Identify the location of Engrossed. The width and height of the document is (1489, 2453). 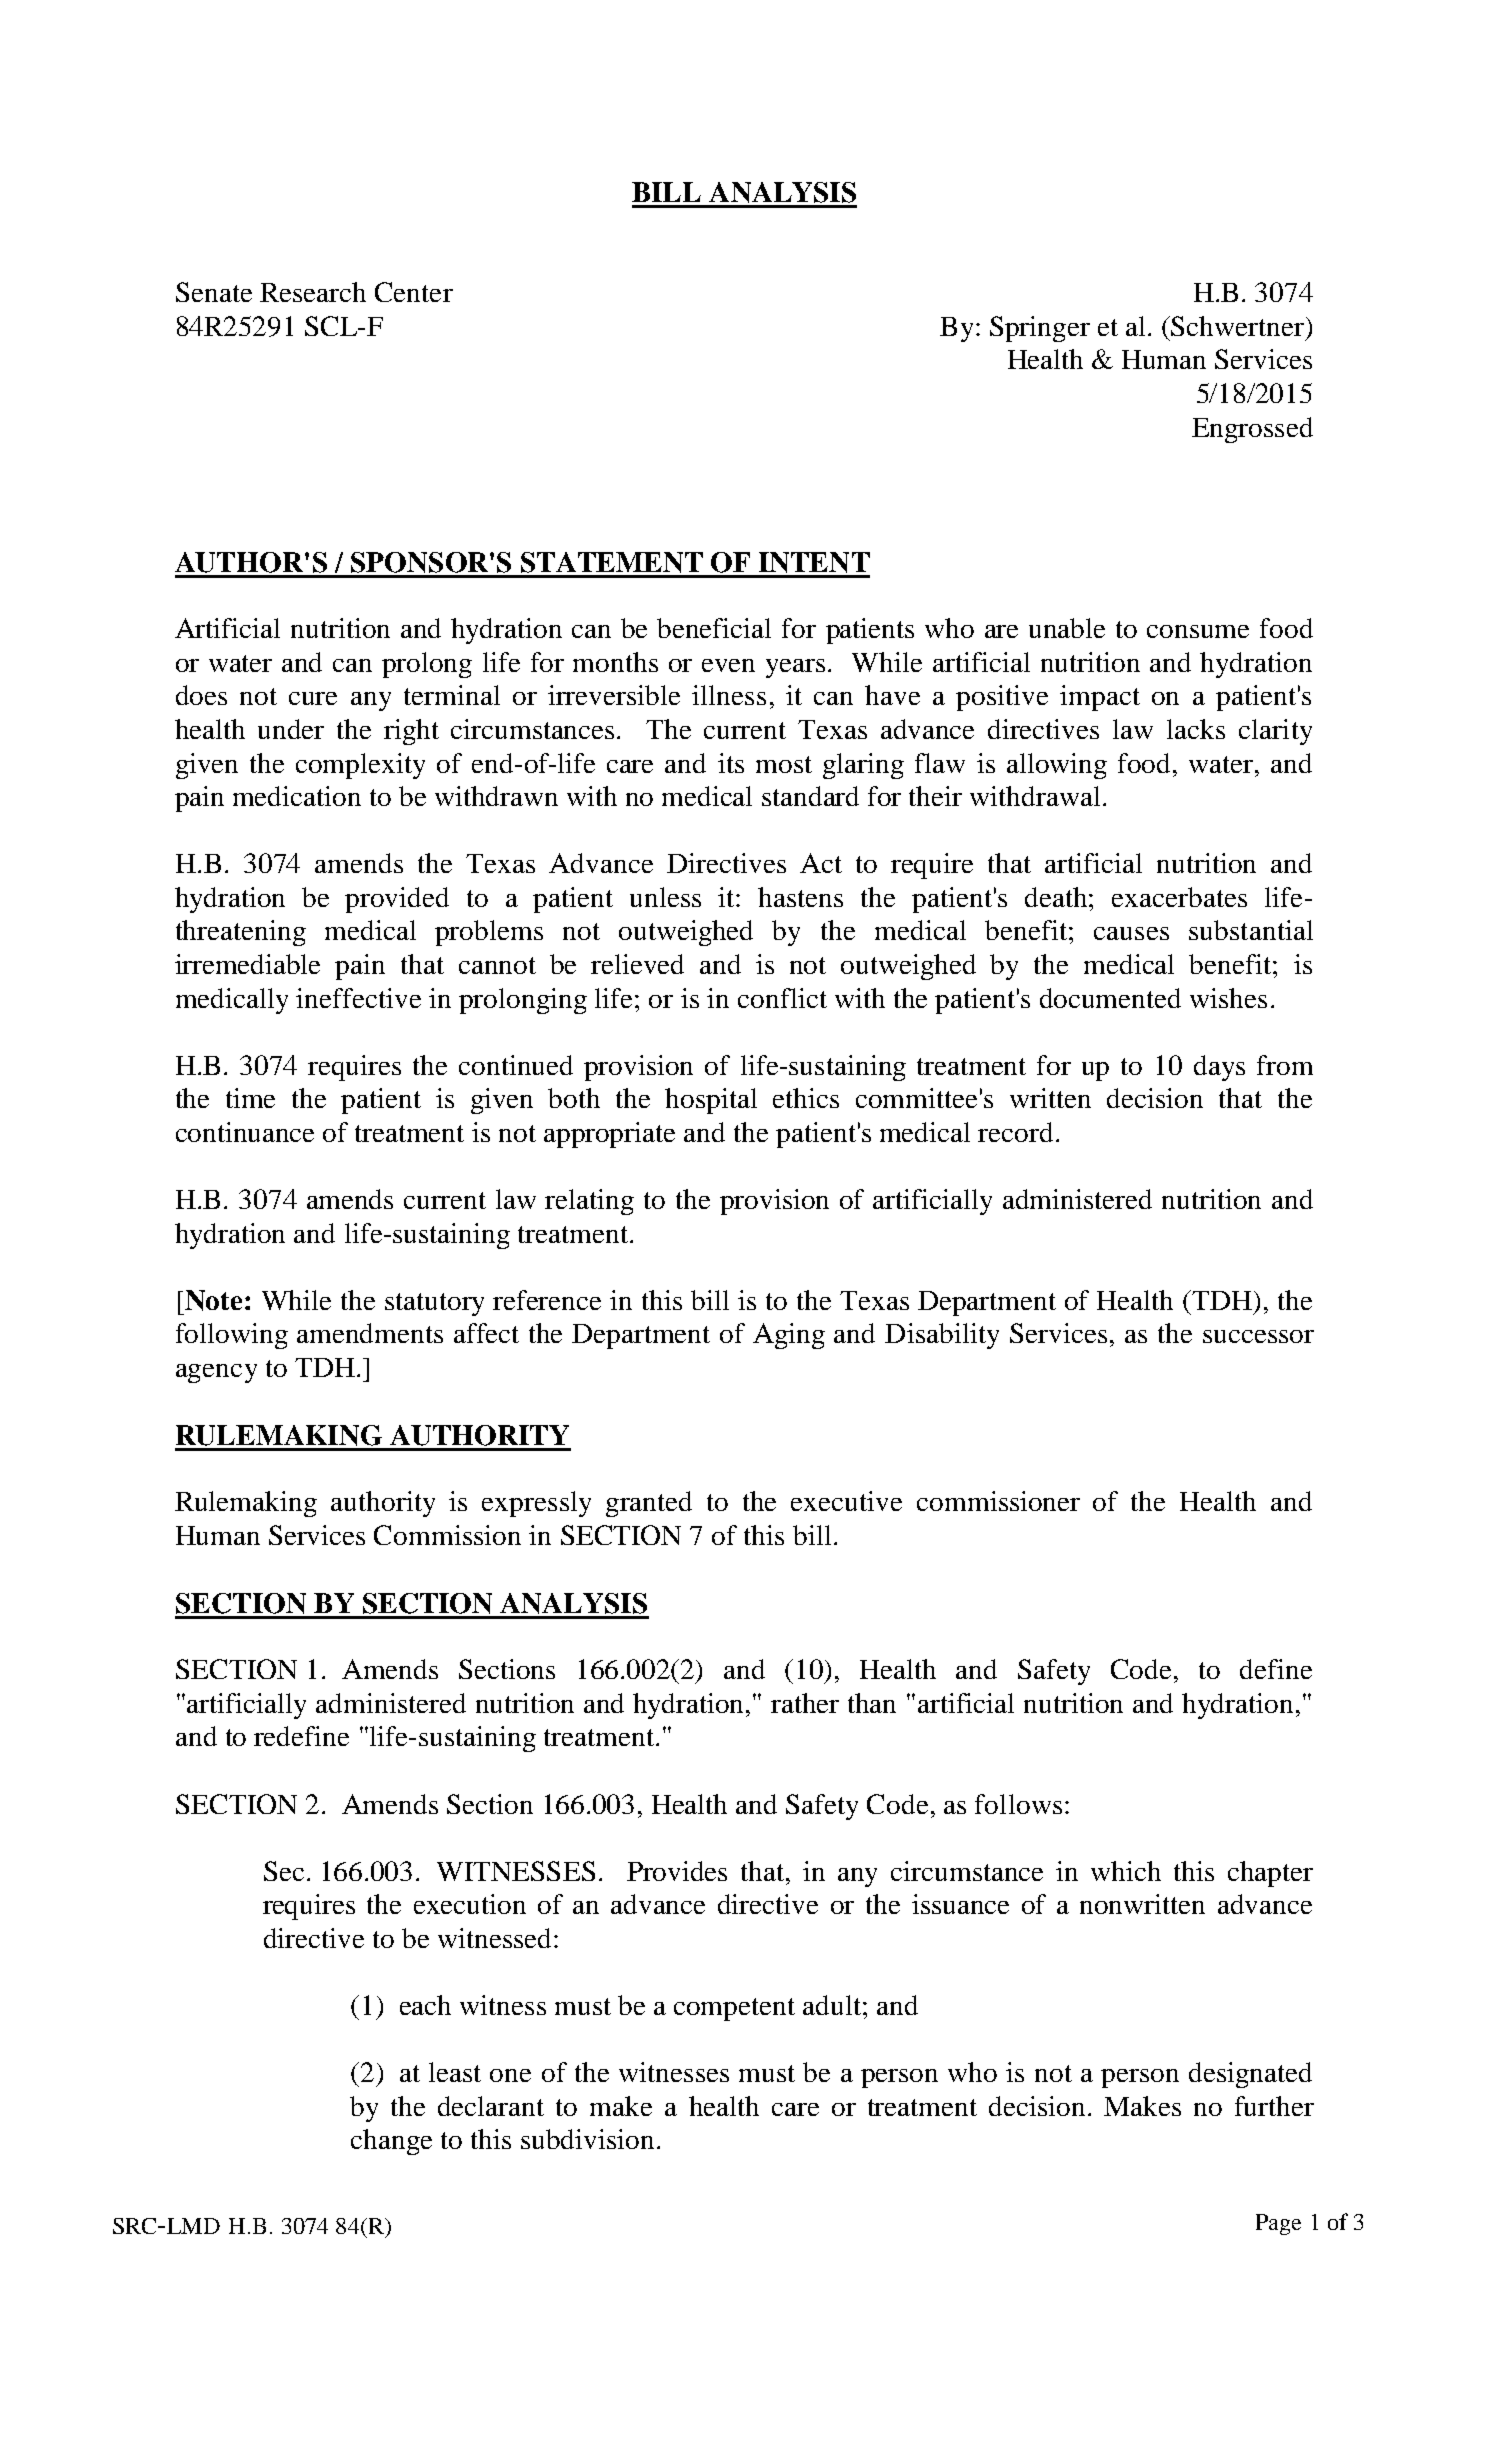
(1252, 430).
